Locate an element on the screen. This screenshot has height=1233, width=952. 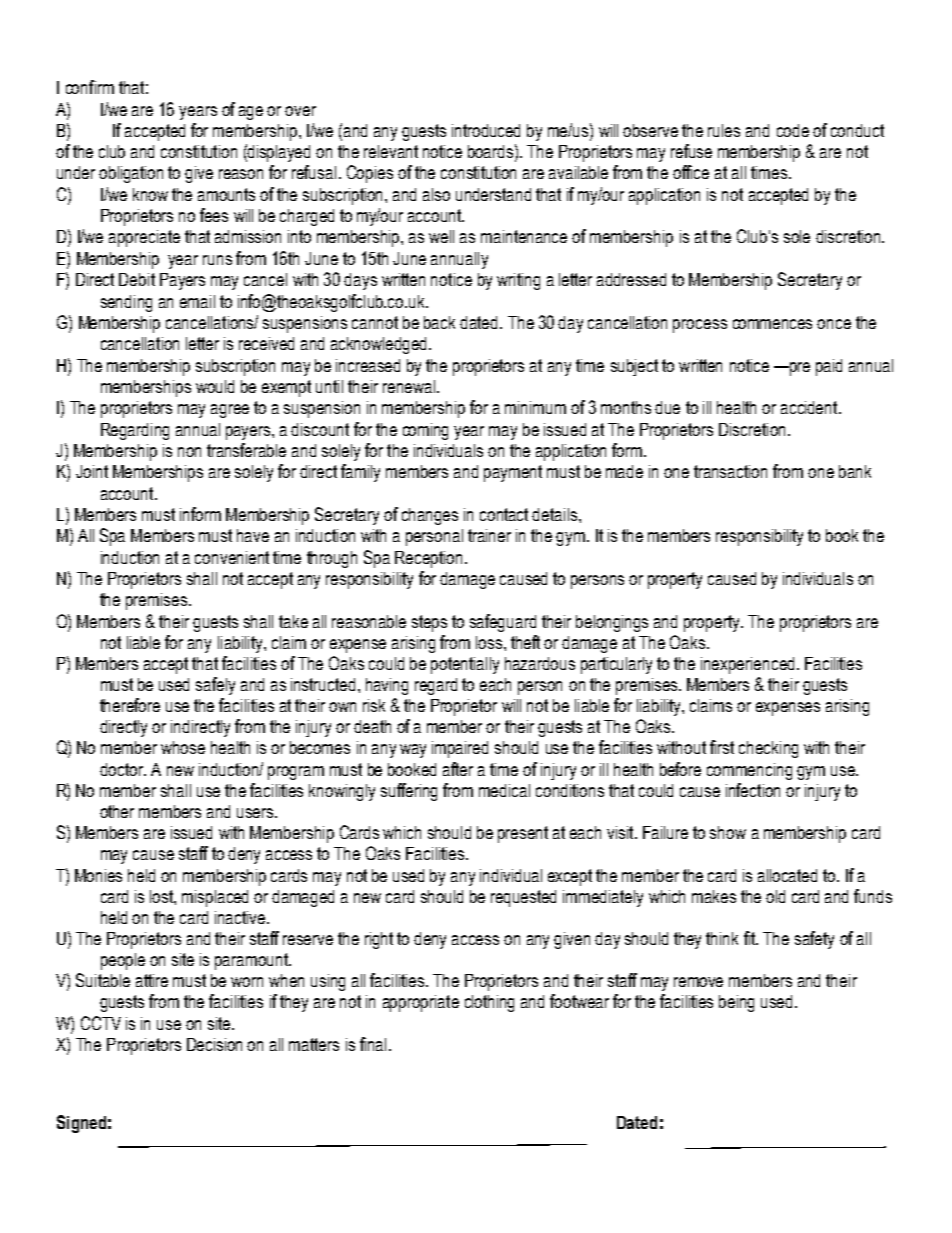
convenient is located at coordinates (232, 557).
